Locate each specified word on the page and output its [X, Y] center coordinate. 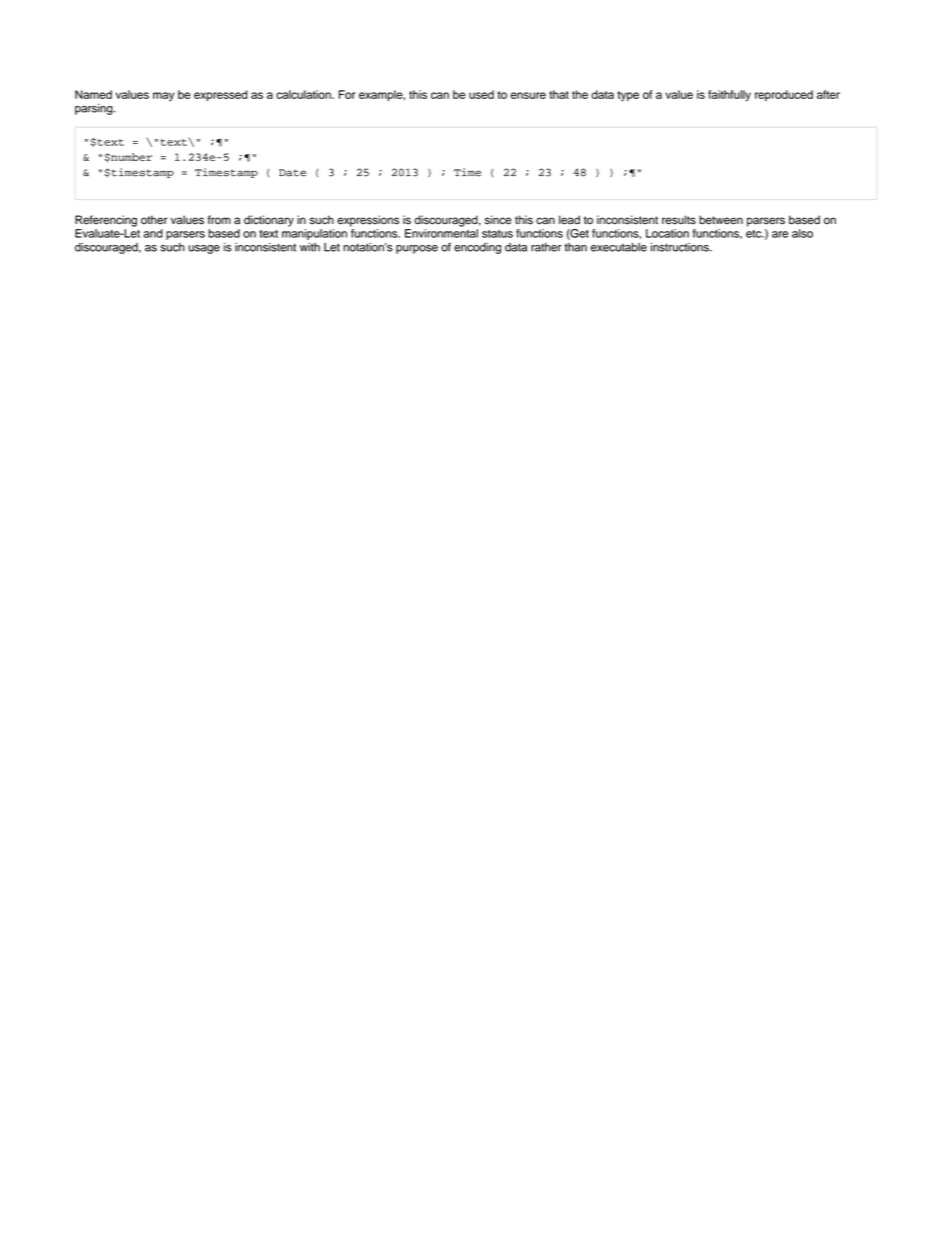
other [154, 220]
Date [292, 173]
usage [204, 249]
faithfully [729, 96]
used [481, 94]
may [163, 97]
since [498, 220]
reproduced [784, 95]
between [721, 220]
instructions [681, 247]
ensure [528, 95]
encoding [477, 248]
